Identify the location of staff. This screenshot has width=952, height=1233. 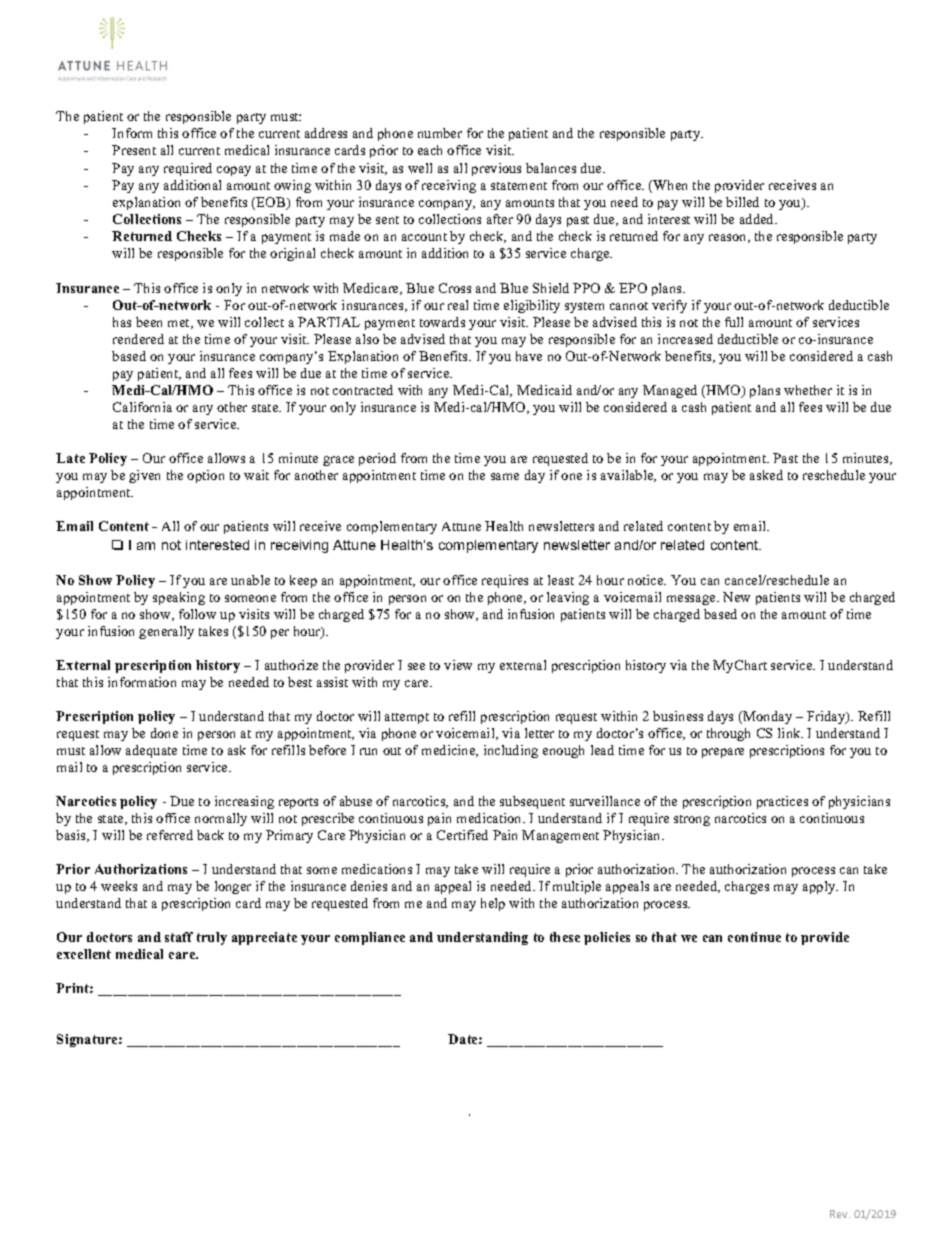
(179, 937).
